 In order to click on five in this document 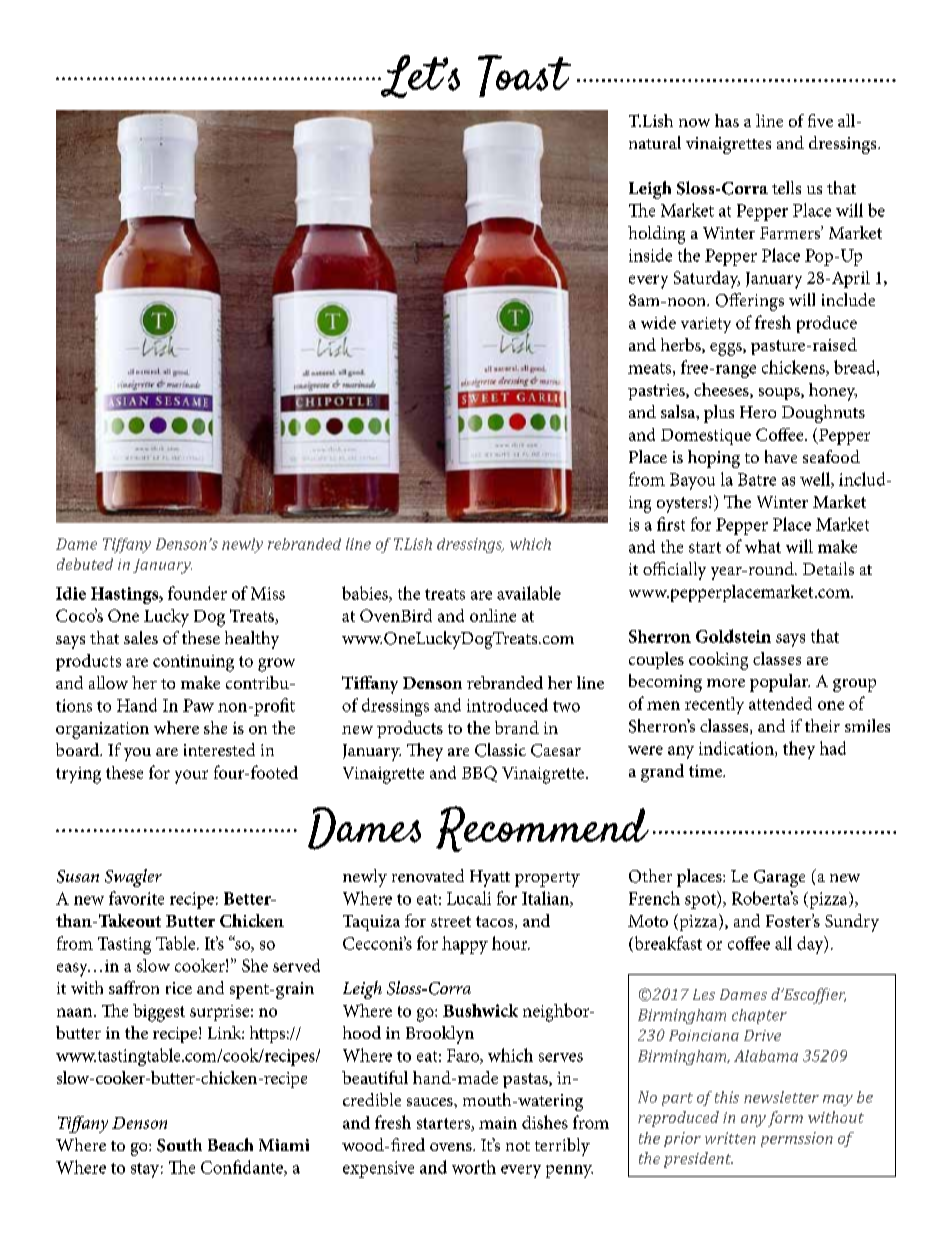, I will do `click(820, 120)`.
